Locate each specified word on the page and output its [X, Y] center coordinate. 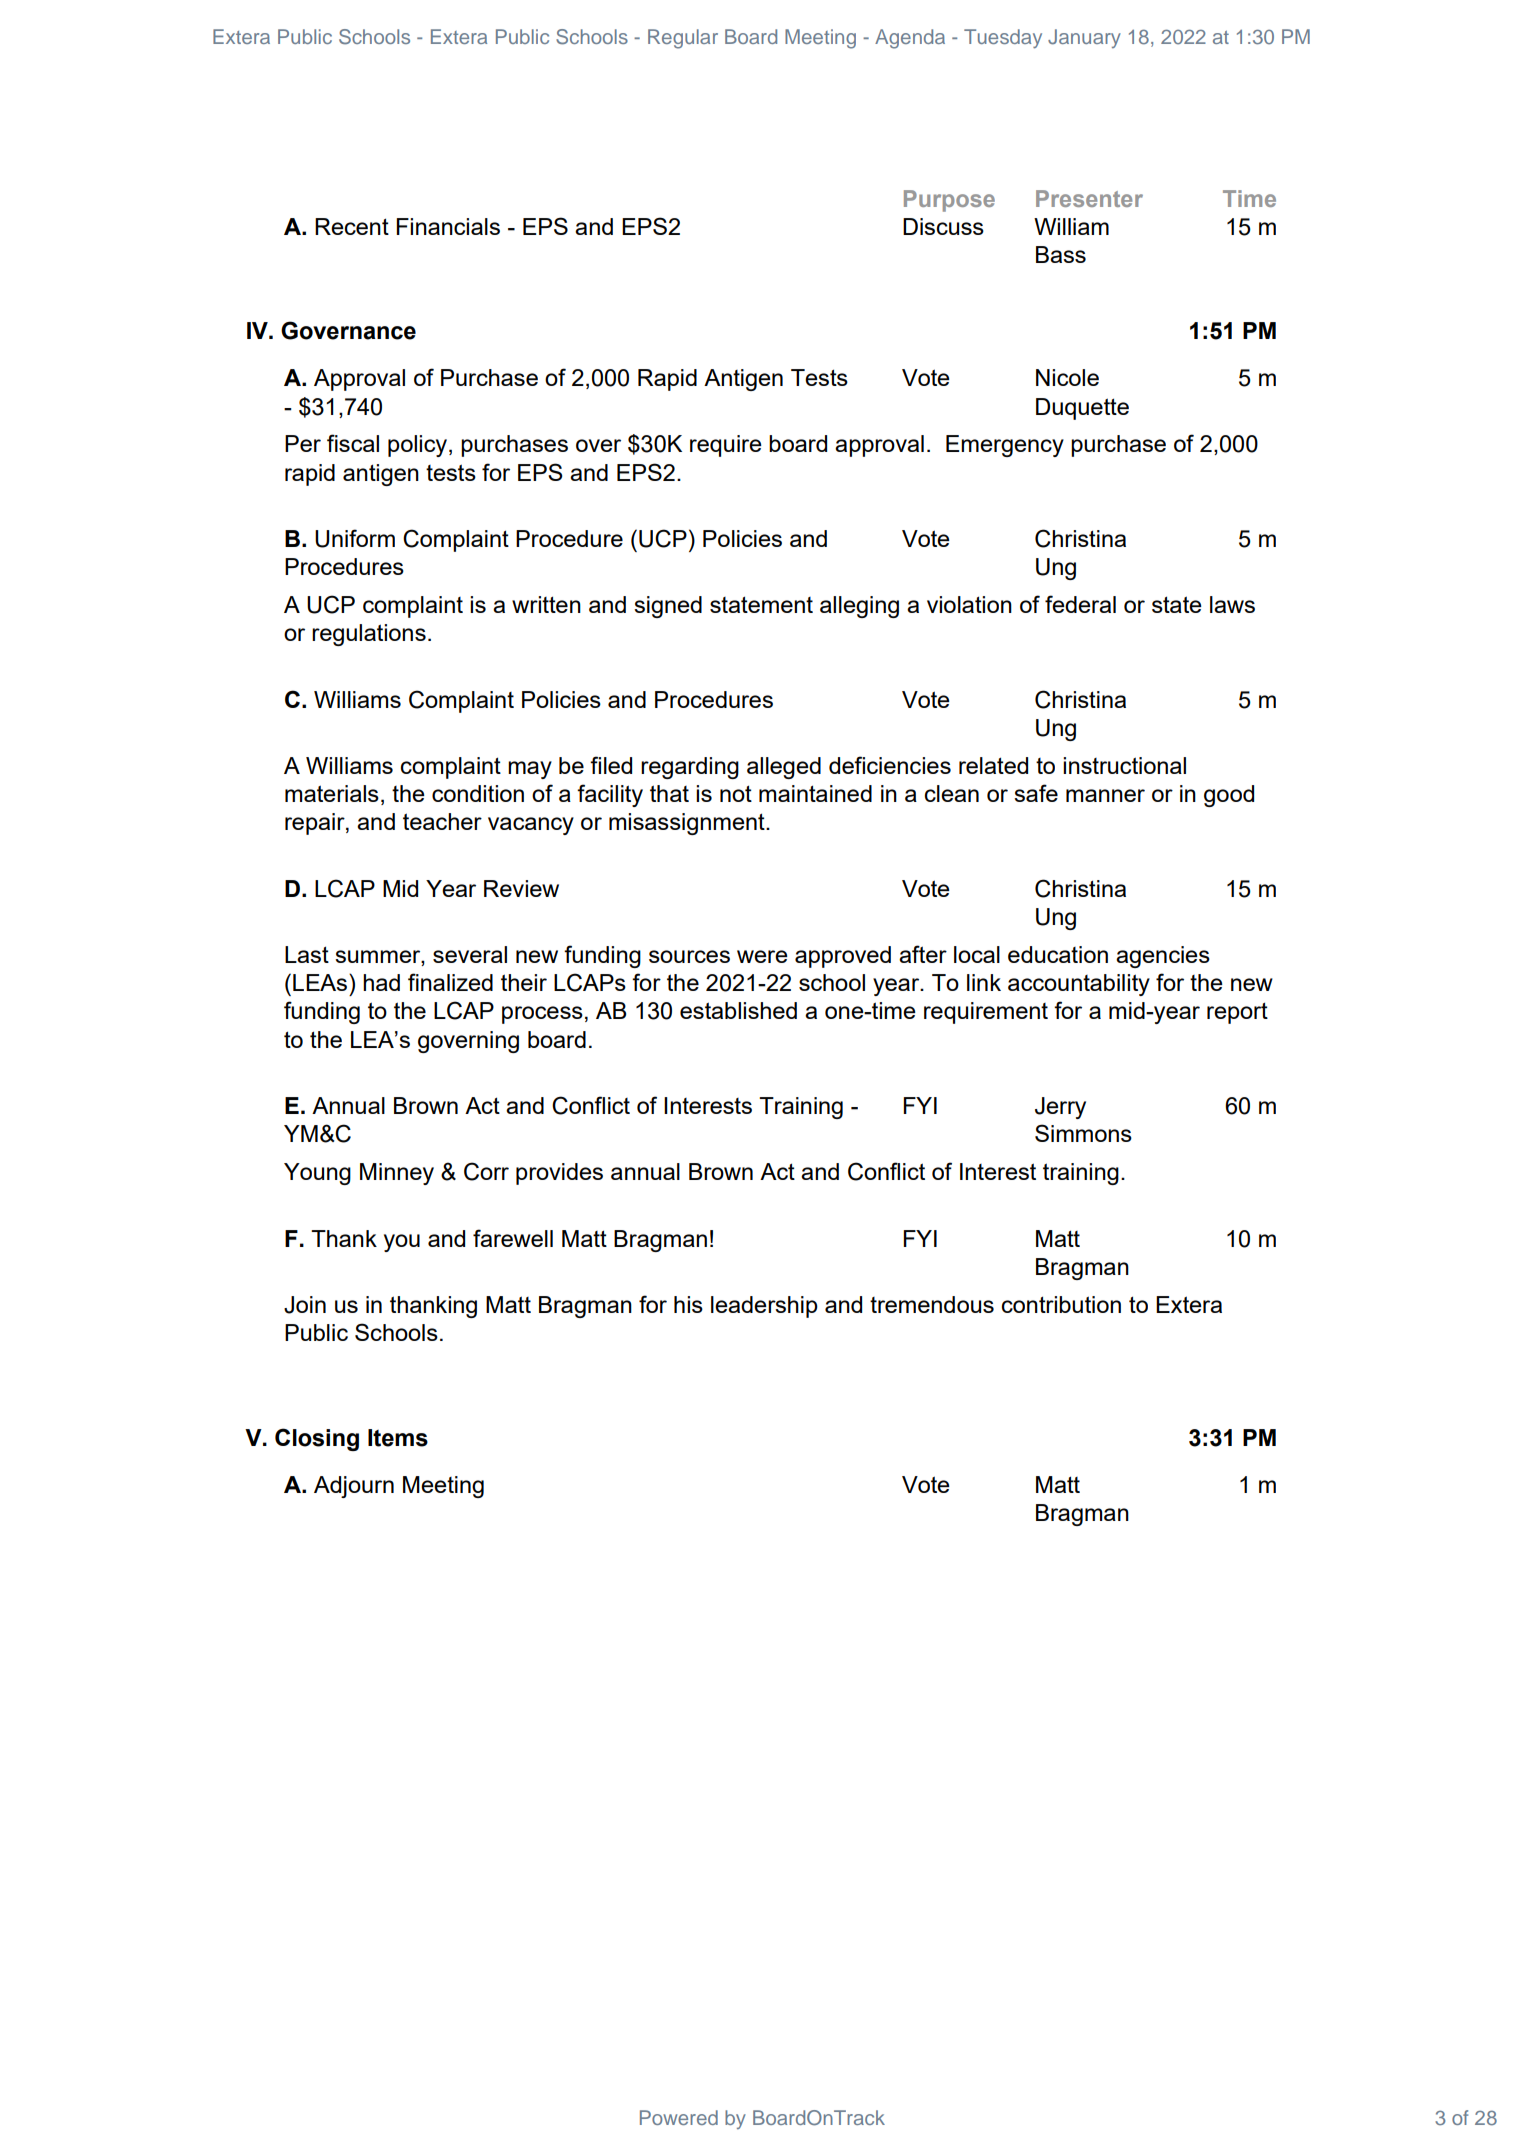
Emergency [1005, 446]
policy [419, 446]
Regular [683, 39]
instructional [1124, 765]
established [738, 1010]
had [381, 982]
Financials [448, 226]
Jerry [1060, 1108]
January [1084, 38]
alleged [784, 768]
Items [398, 1438]
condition [478, 793]
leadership [764, 1307]
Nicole [1067, 377]
